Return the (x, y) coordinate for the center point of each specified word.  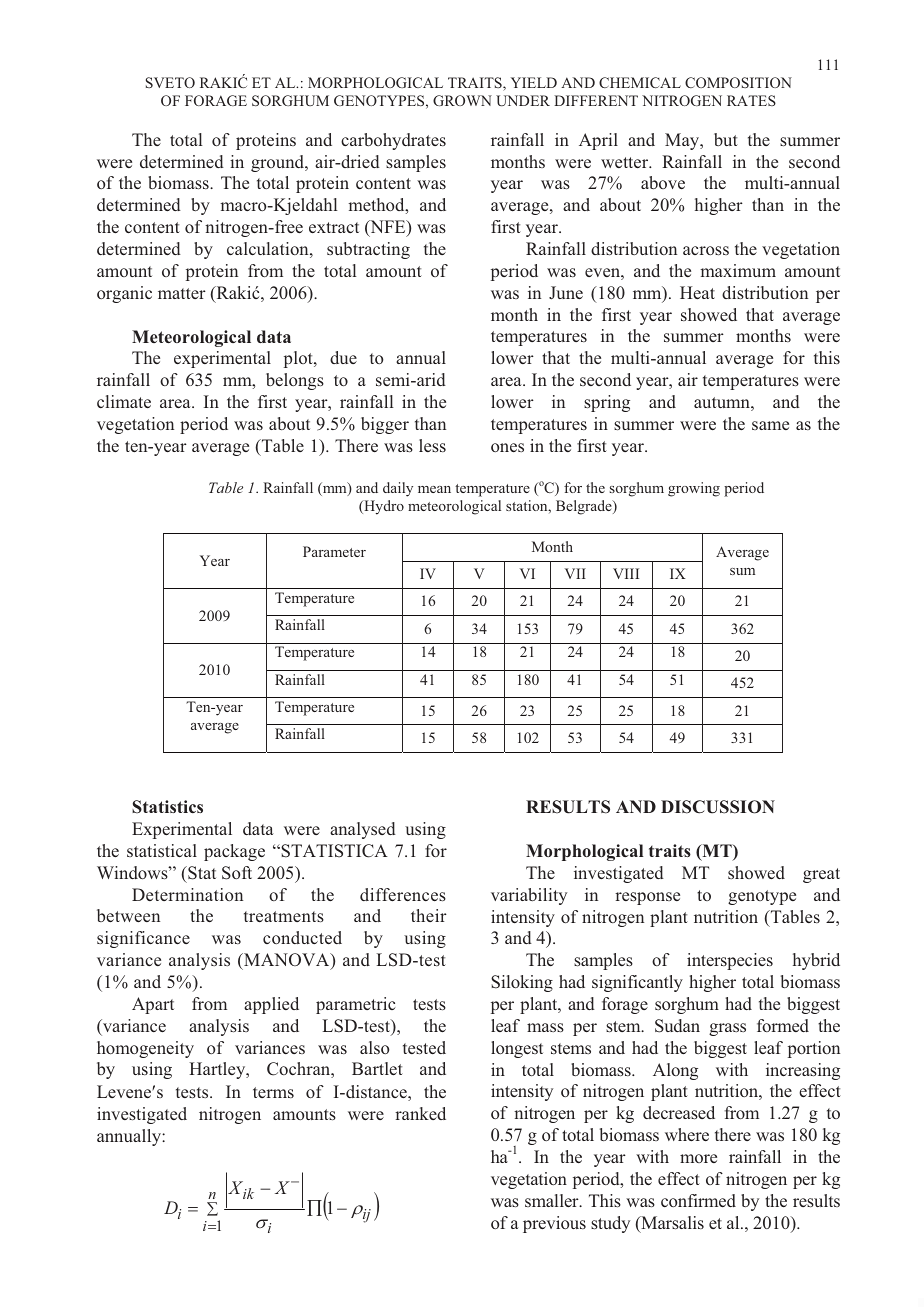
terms (273, 1092)
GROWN (462, 100)
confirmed (698, 1200)
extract (334, 227)
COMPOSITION (738, 82)
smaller (553, 1200)
